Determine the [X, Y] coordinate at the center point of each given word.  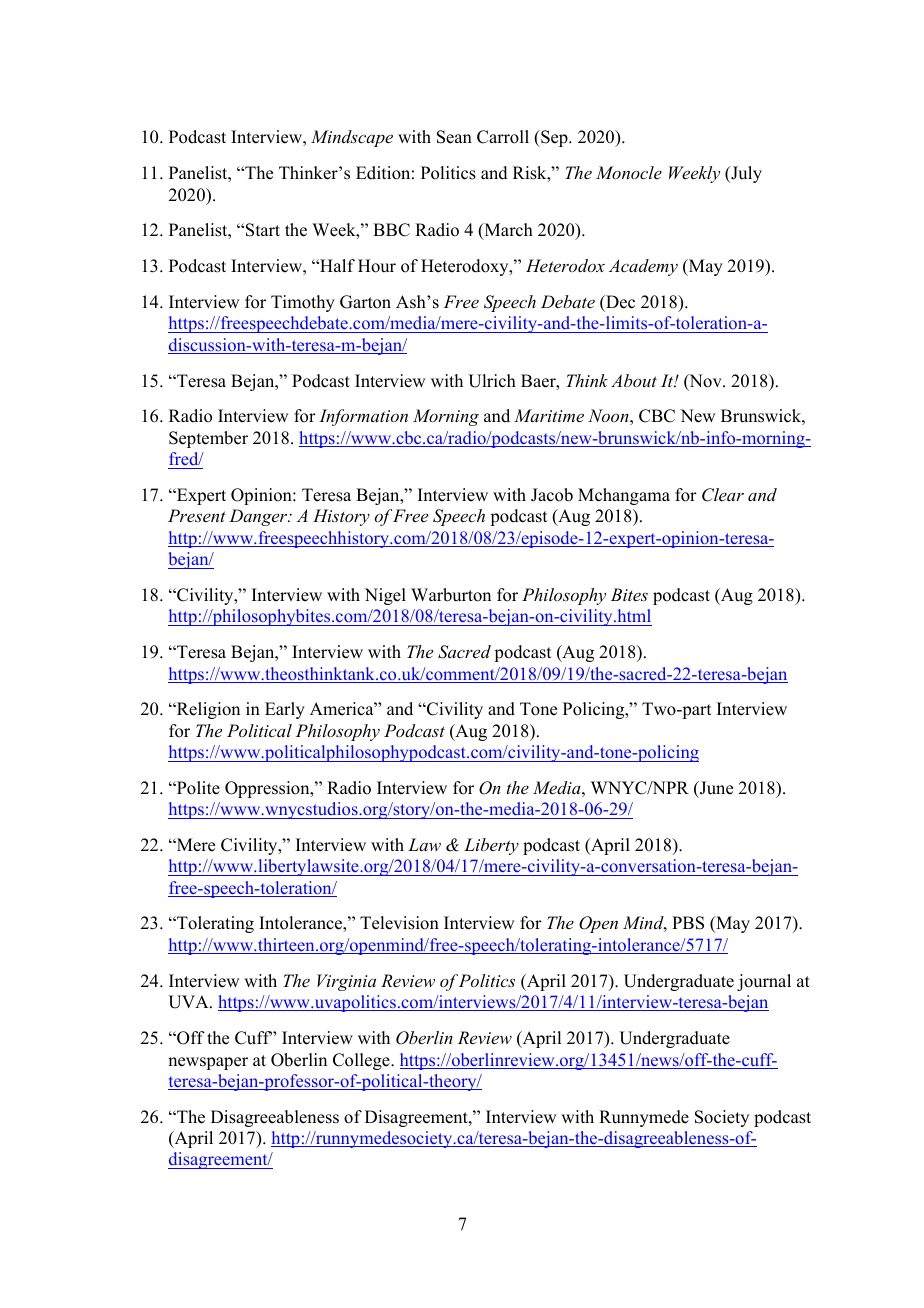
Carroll [503, 137]
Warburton [451, 595]
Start [263, 230]
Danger [259, 517]
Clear [723, 495]
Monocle [629, 172]
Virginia [346, 982]
